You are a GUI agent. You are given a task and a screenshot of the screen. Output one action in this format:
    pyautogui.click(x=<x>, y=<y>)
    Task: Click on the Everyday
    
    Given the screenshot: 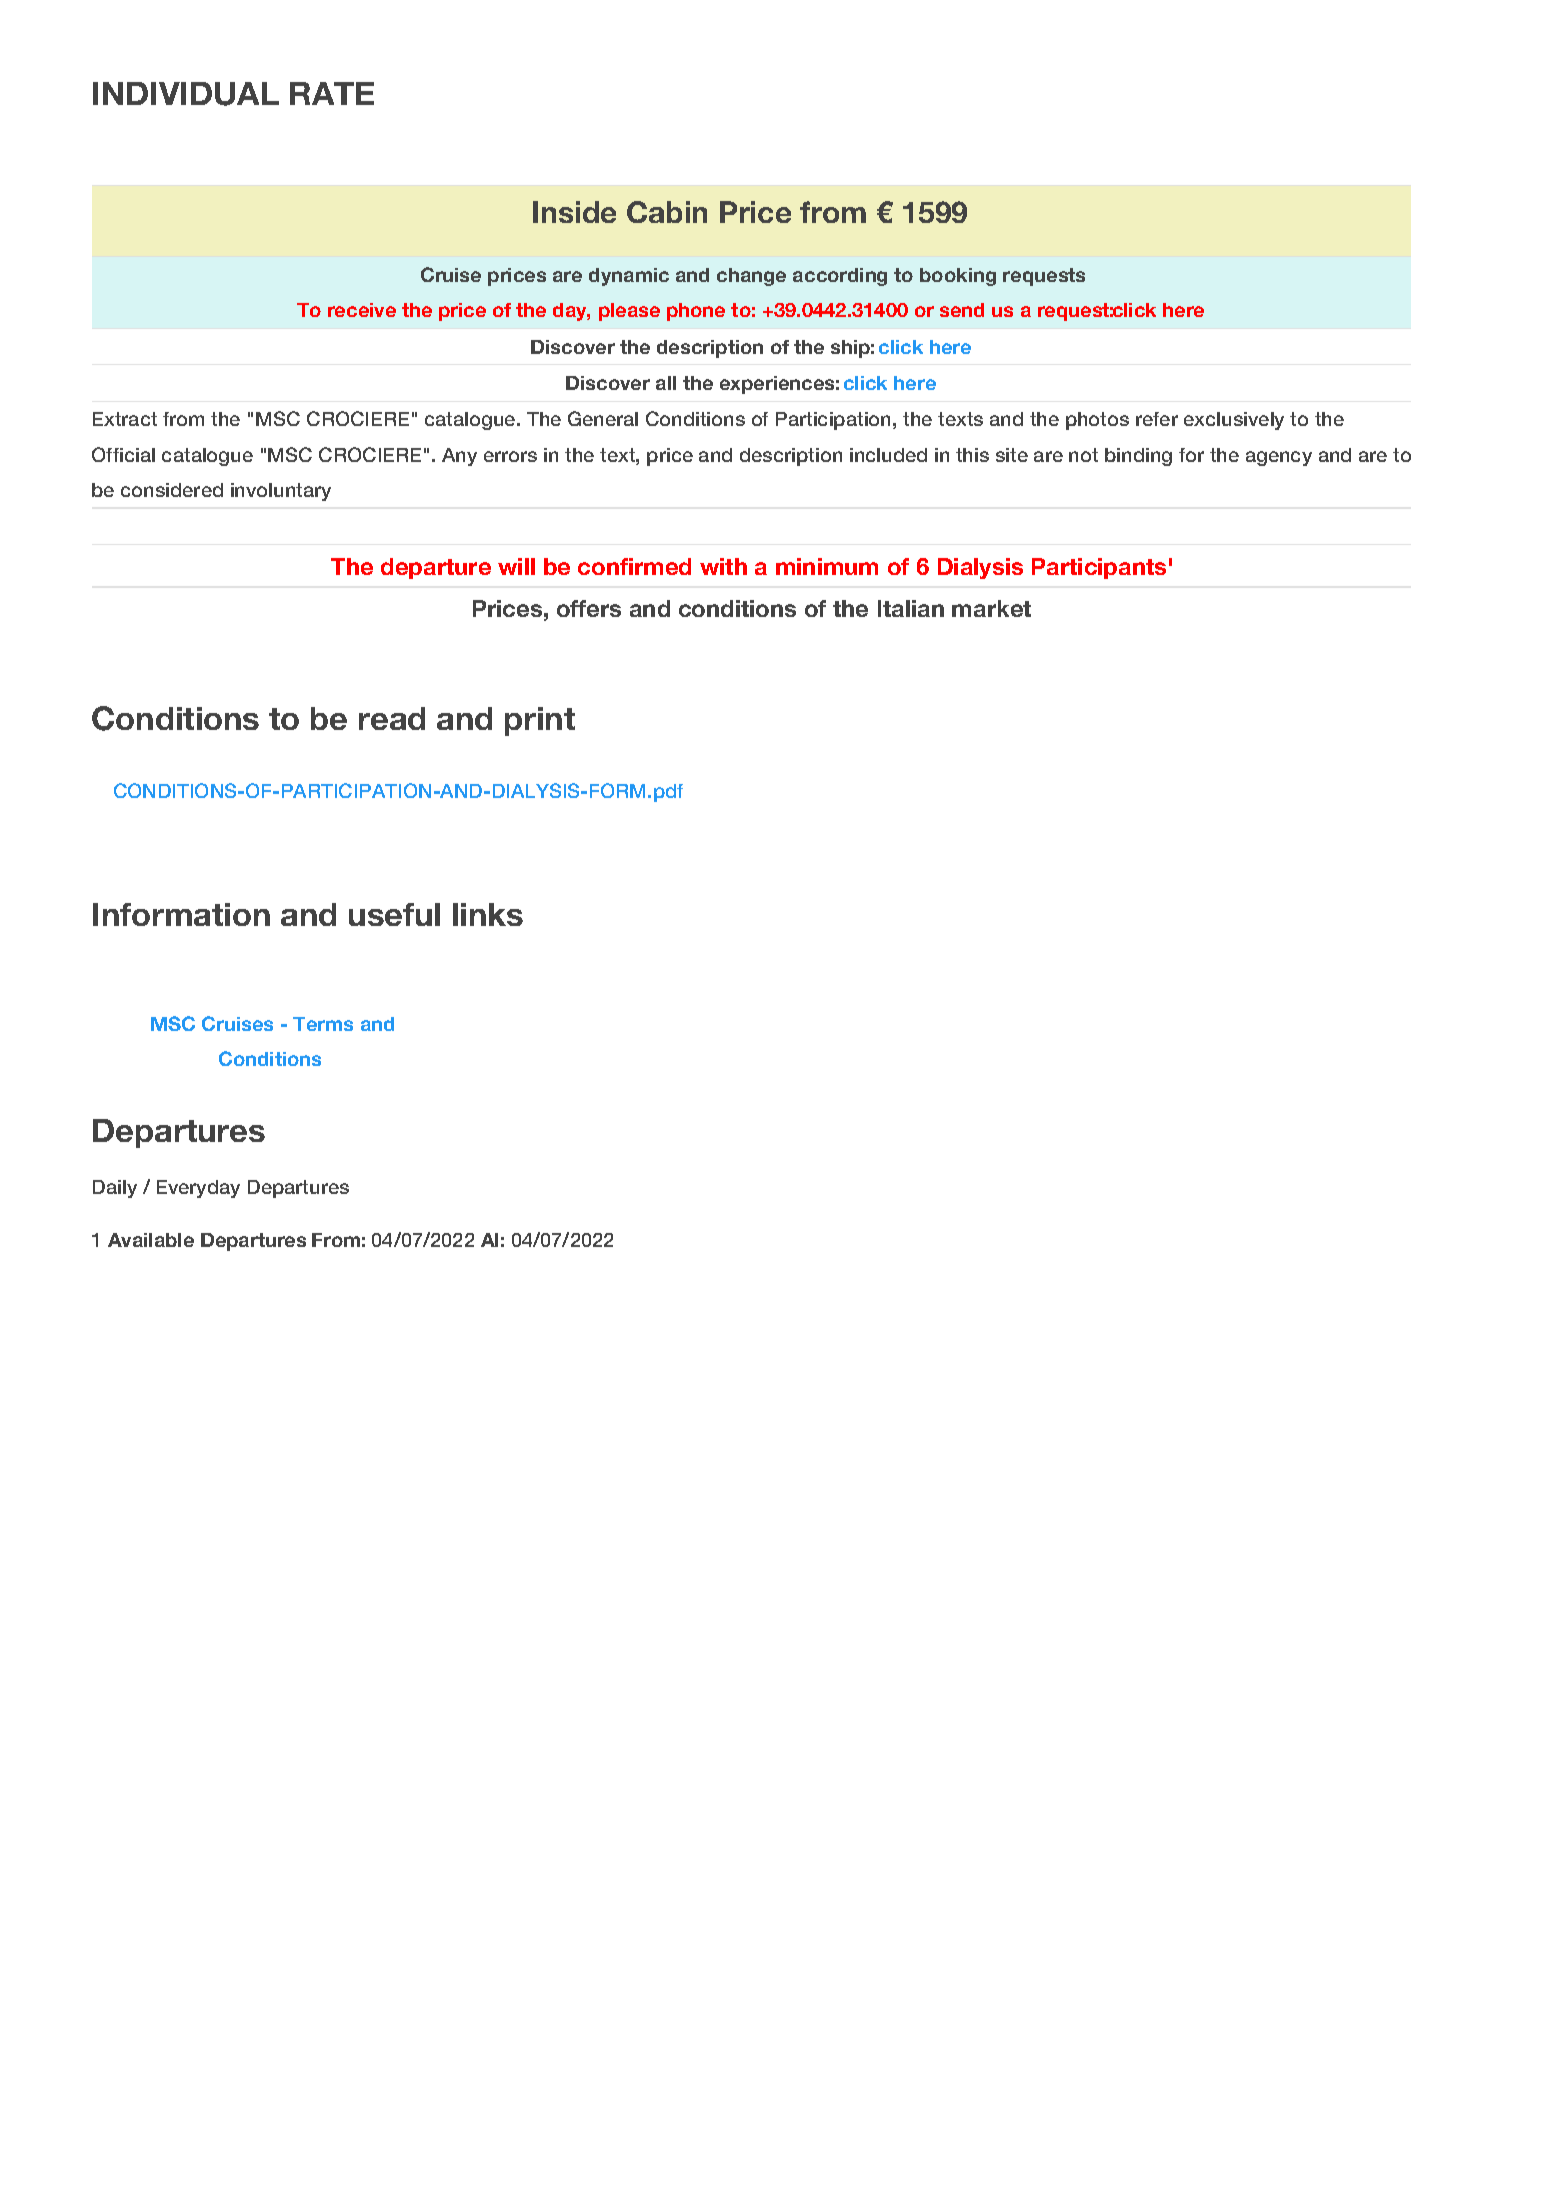 What is the action you would take?
    pyautogui.click(x=198, y=1189)
